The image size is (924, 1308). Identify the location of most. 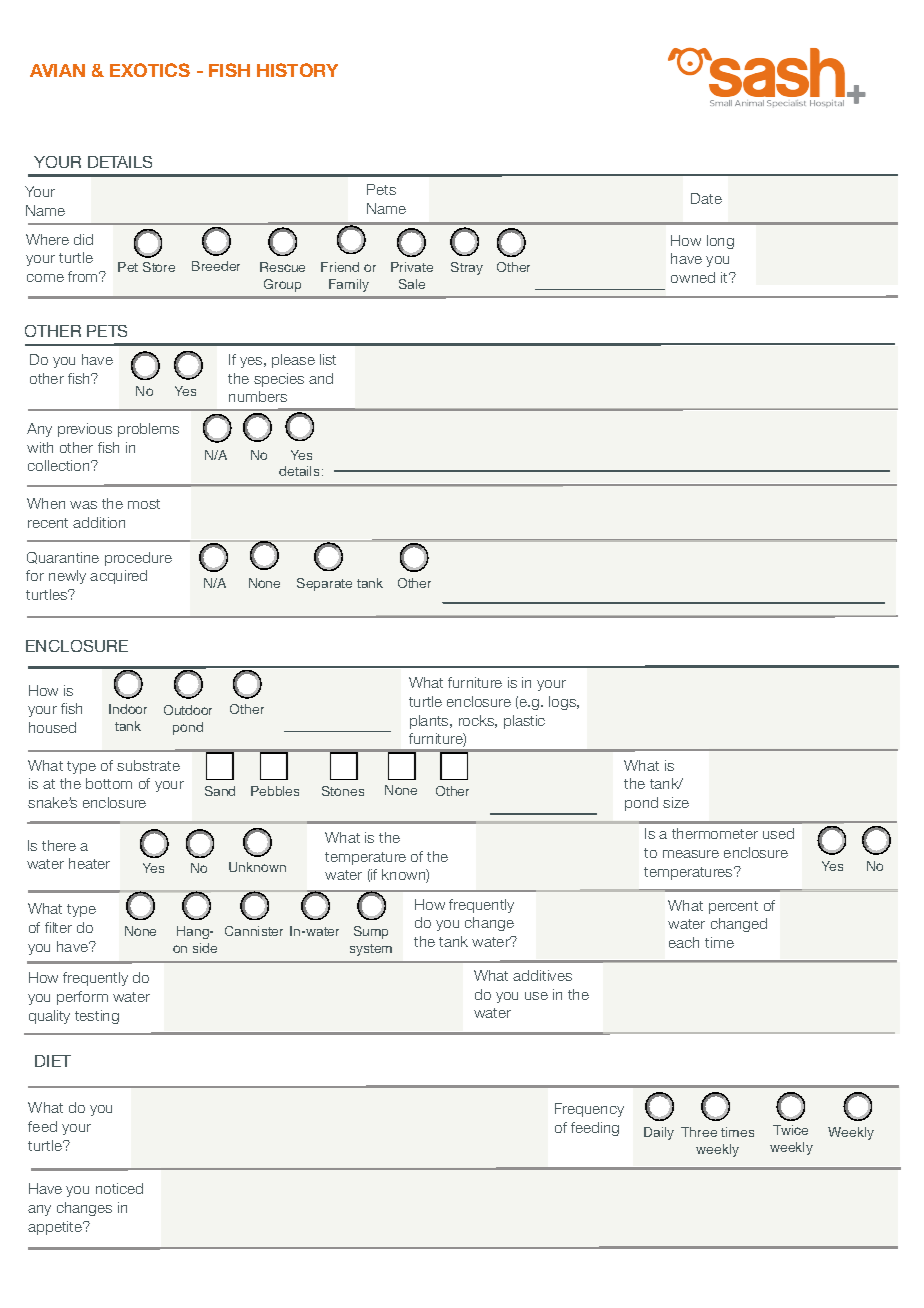
(144, 504).
